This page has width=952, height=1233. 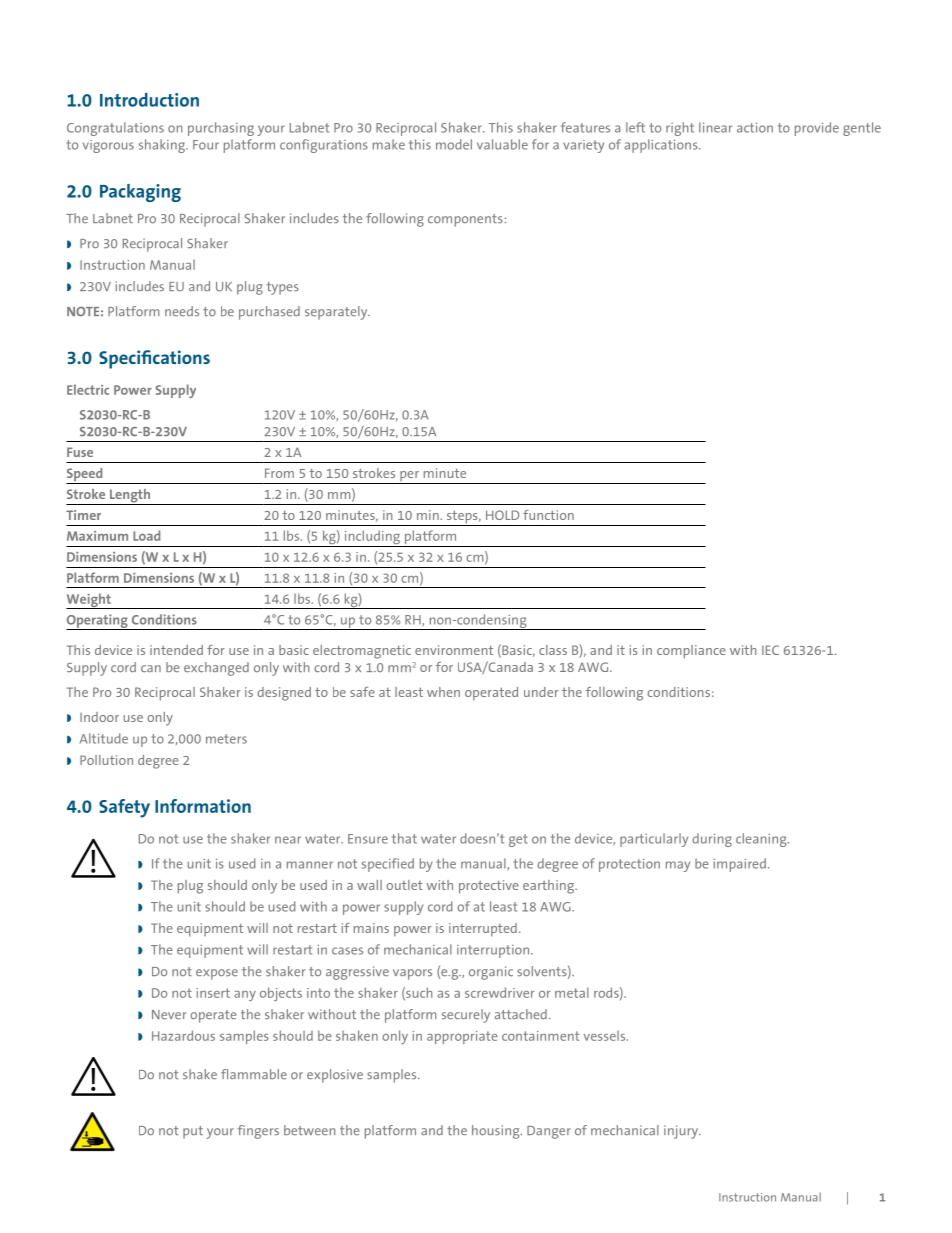 What do you see at coordinates (163, 146) in the page?
I see `shaking` at bounding box center [163, 146].
